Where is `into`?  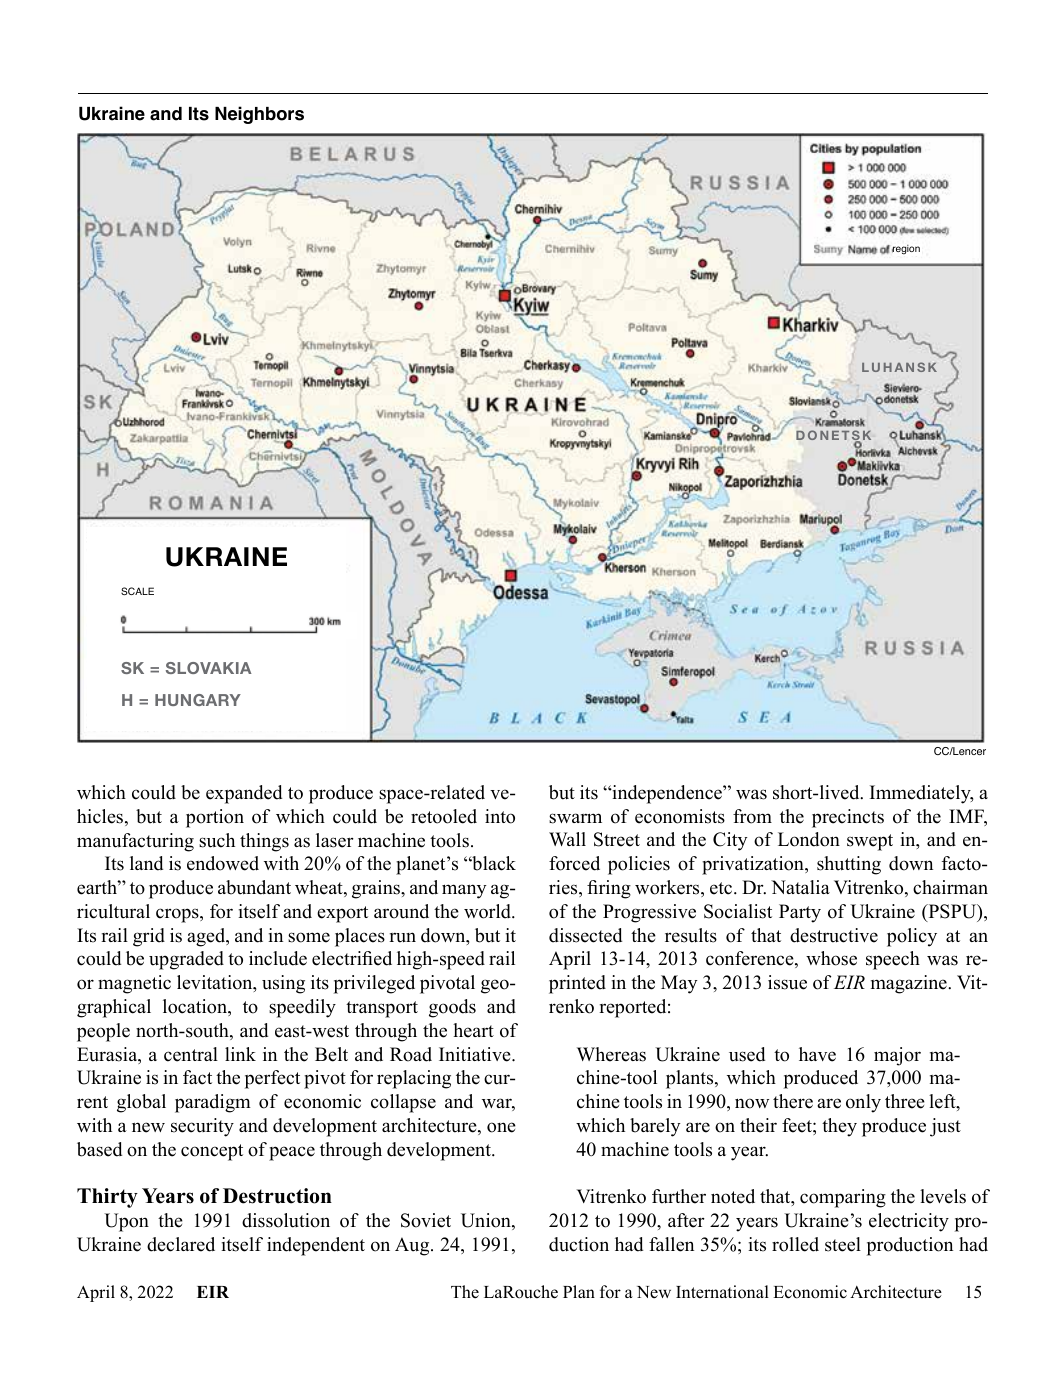 into is located at coordinates (500, 816).
